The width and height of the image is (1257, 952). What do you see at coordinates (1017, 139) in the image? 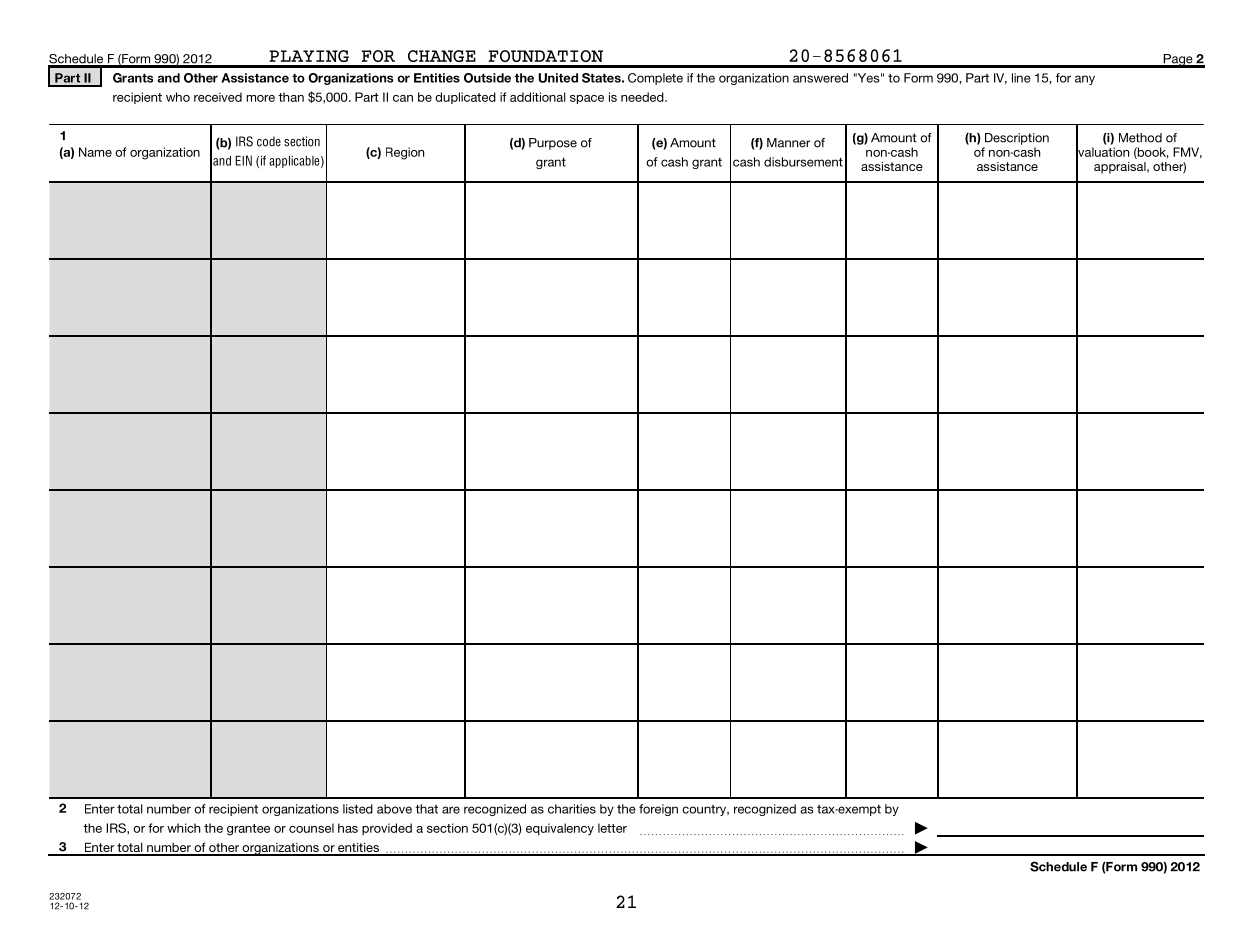
I see `Description` at bounding box center [1017, 139].
